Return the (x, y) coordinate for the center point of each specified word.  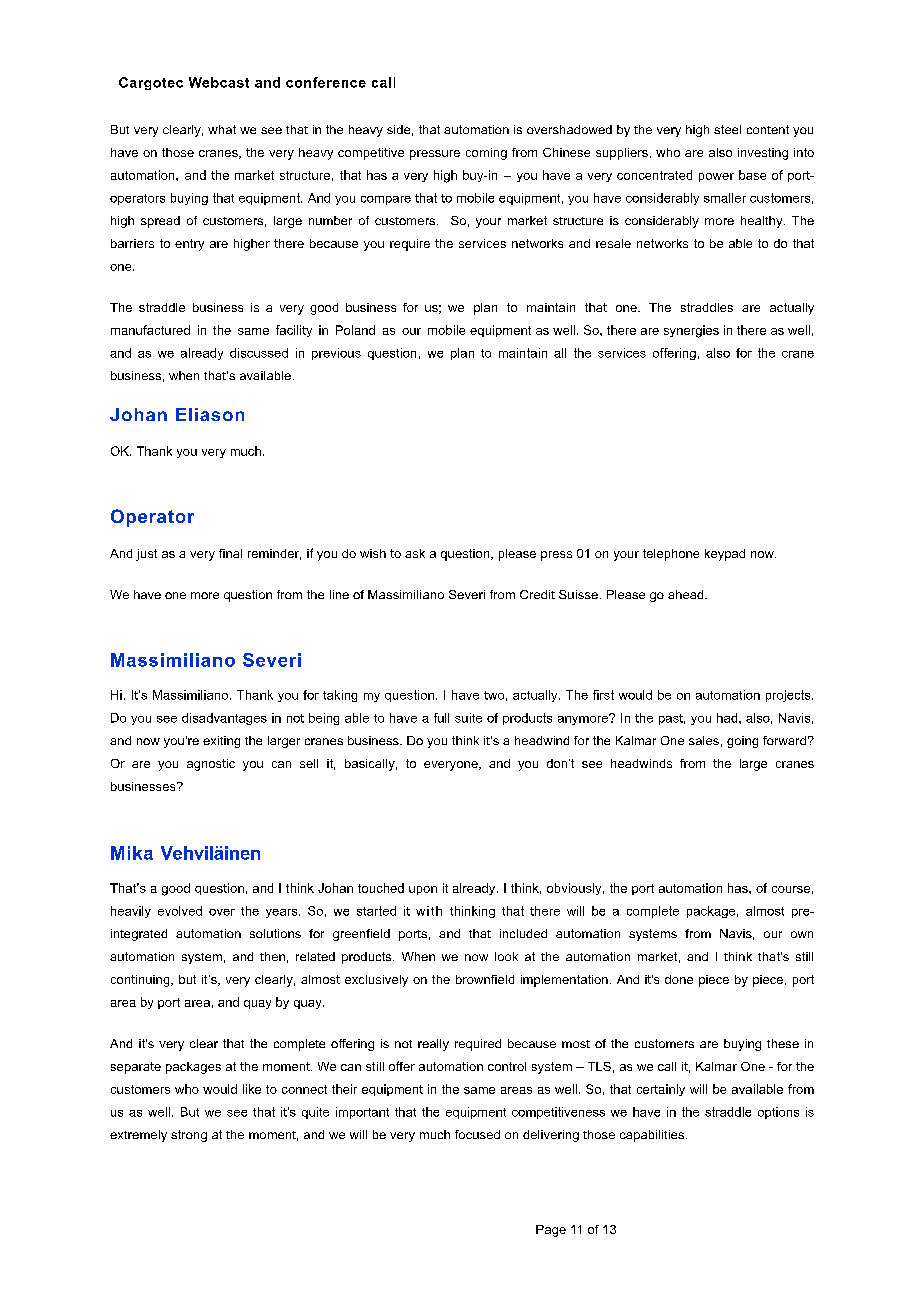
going (742, 742)
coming (486, 154)
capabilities (653, 1136)
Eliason (210, 414)
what (222, 129)
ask (415, 553)
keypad (725, 555)
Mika (132, 853)
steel (727, 129)
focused (477, 1134)
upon (423, 890)
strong (189, 1136)
